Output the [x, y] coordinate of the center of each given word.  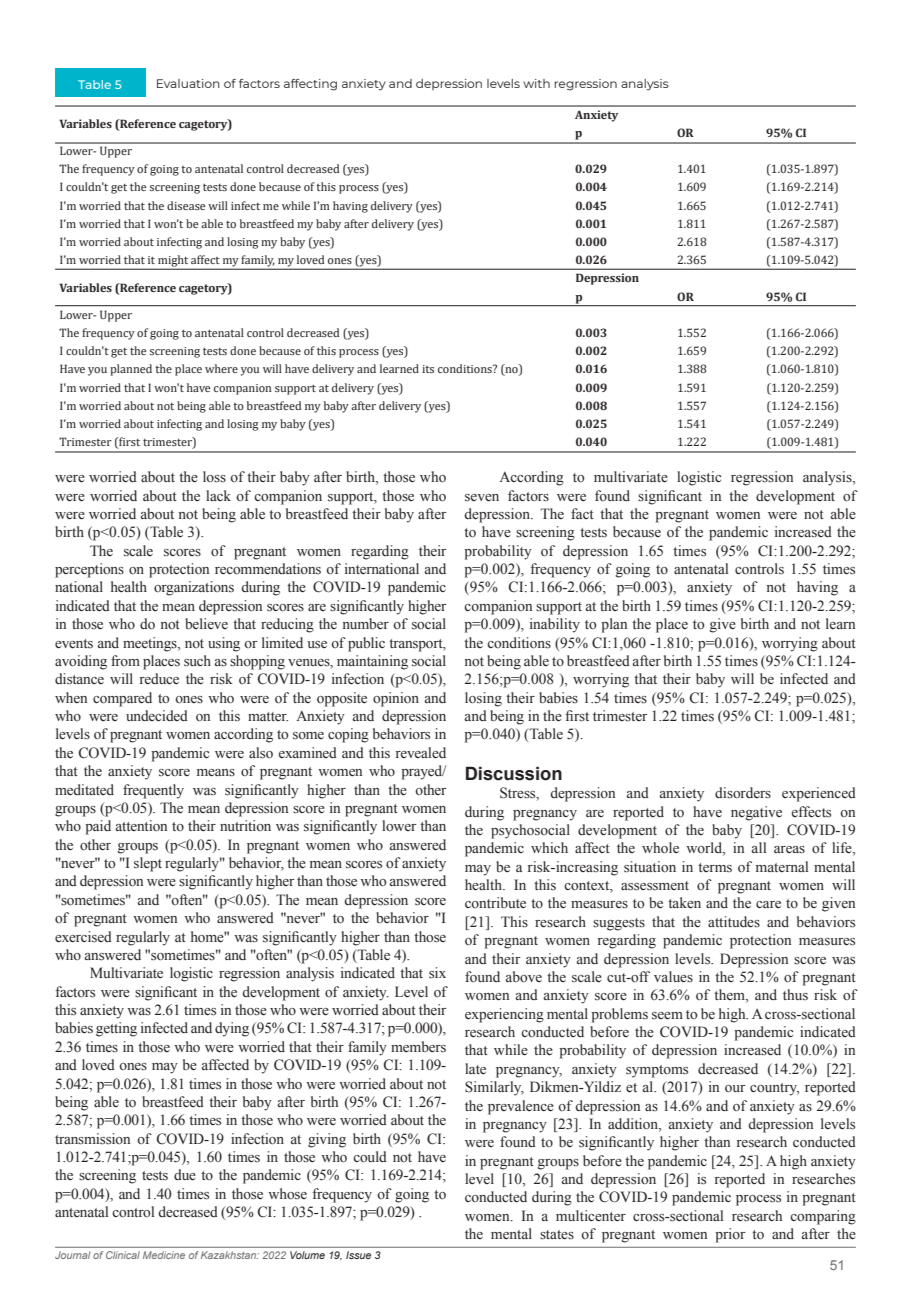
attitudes [734, 922]
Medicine [164, 1255]
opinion [396, 699]
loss [214, 476]
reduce [159, 678]
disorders [743, 792]
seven [482, 498]
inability [555, 625]
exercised [83, 937]
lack [218, 495]
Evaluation [188, 83]
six [437, 973]
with [536, 83]
